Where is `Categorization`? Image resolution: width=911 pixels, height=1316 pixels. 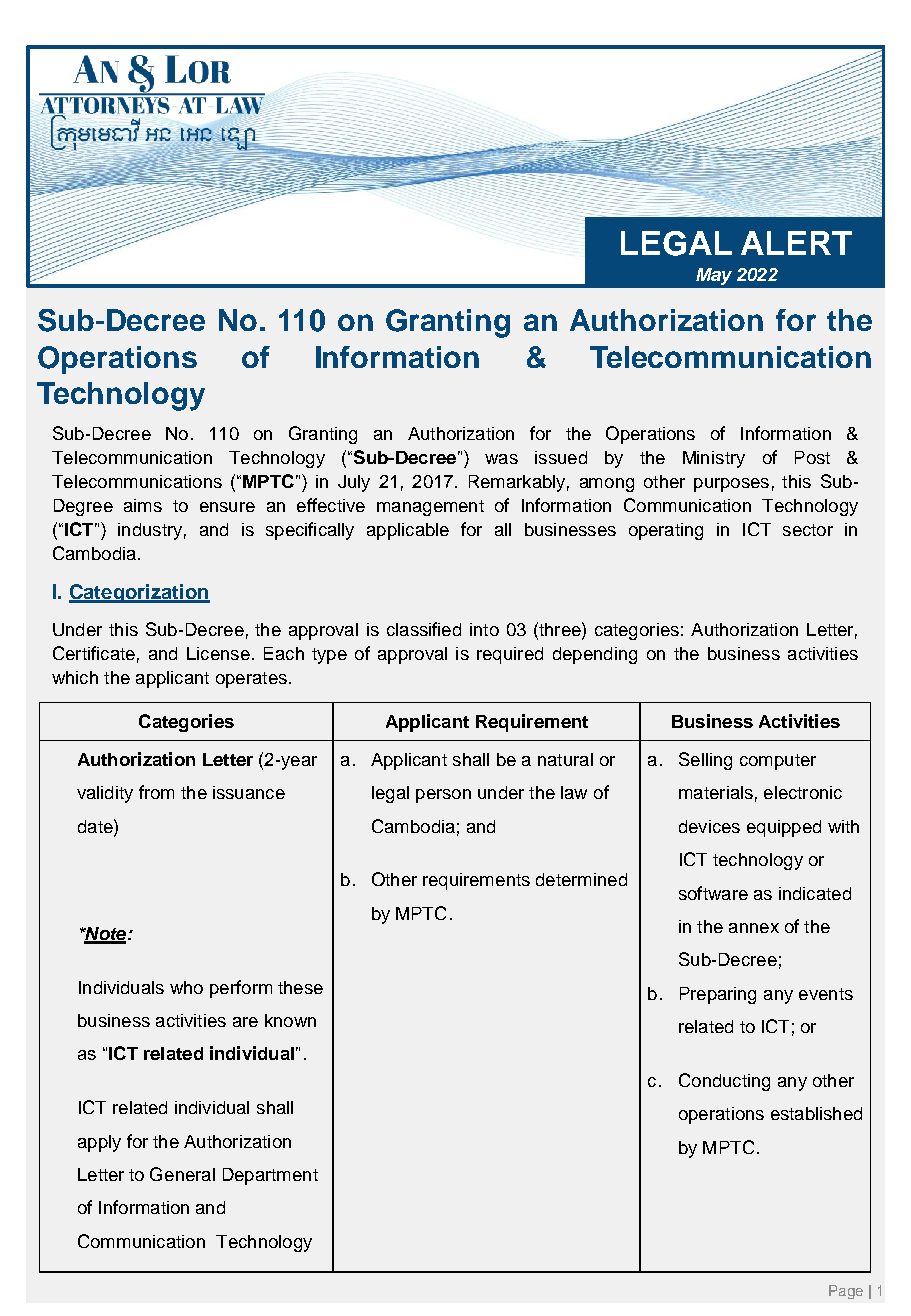 Categorization is located at coordinates (139, 593).
